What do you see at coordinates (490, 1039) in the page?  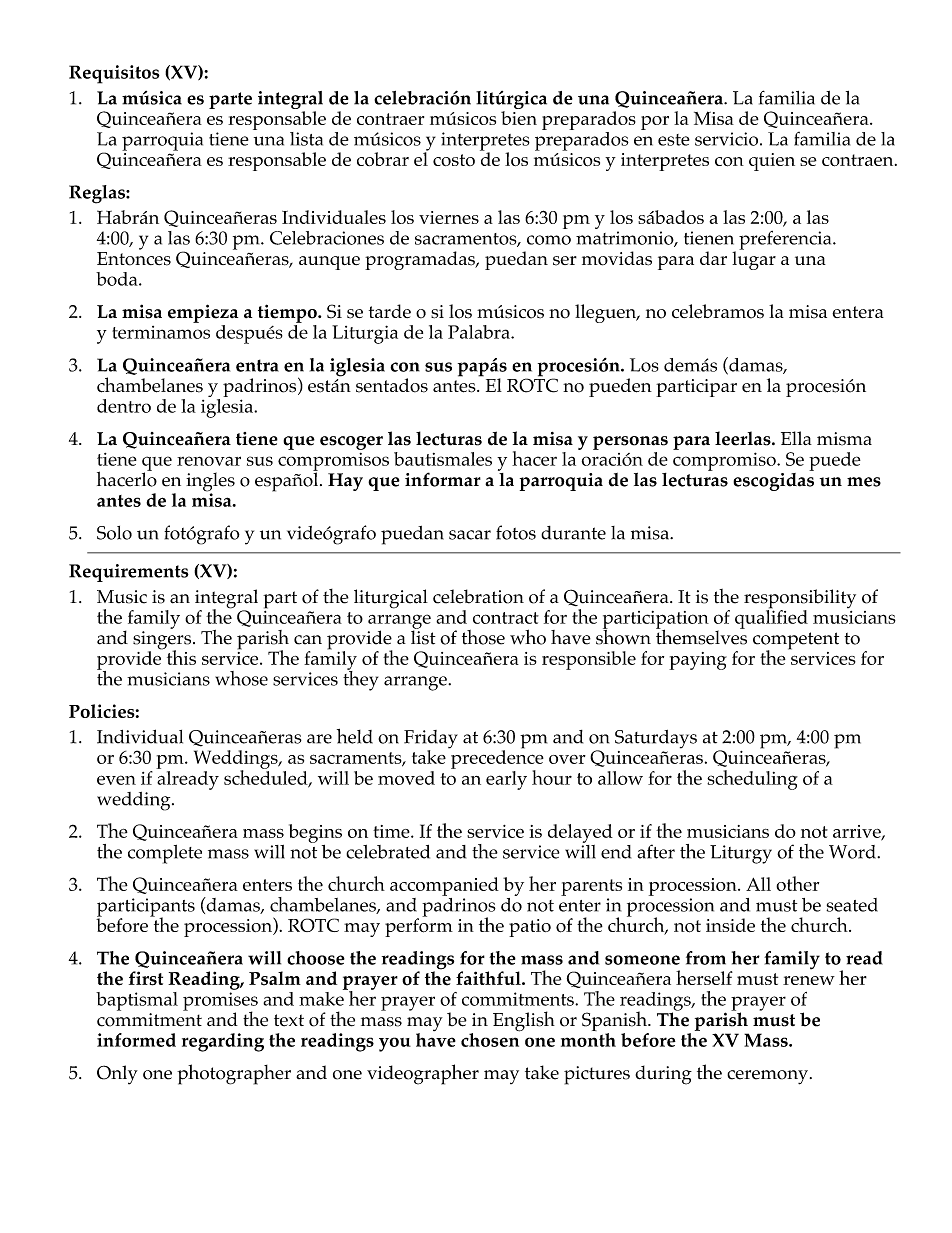 I see `chosen` at bounding box center [490, 1039].
